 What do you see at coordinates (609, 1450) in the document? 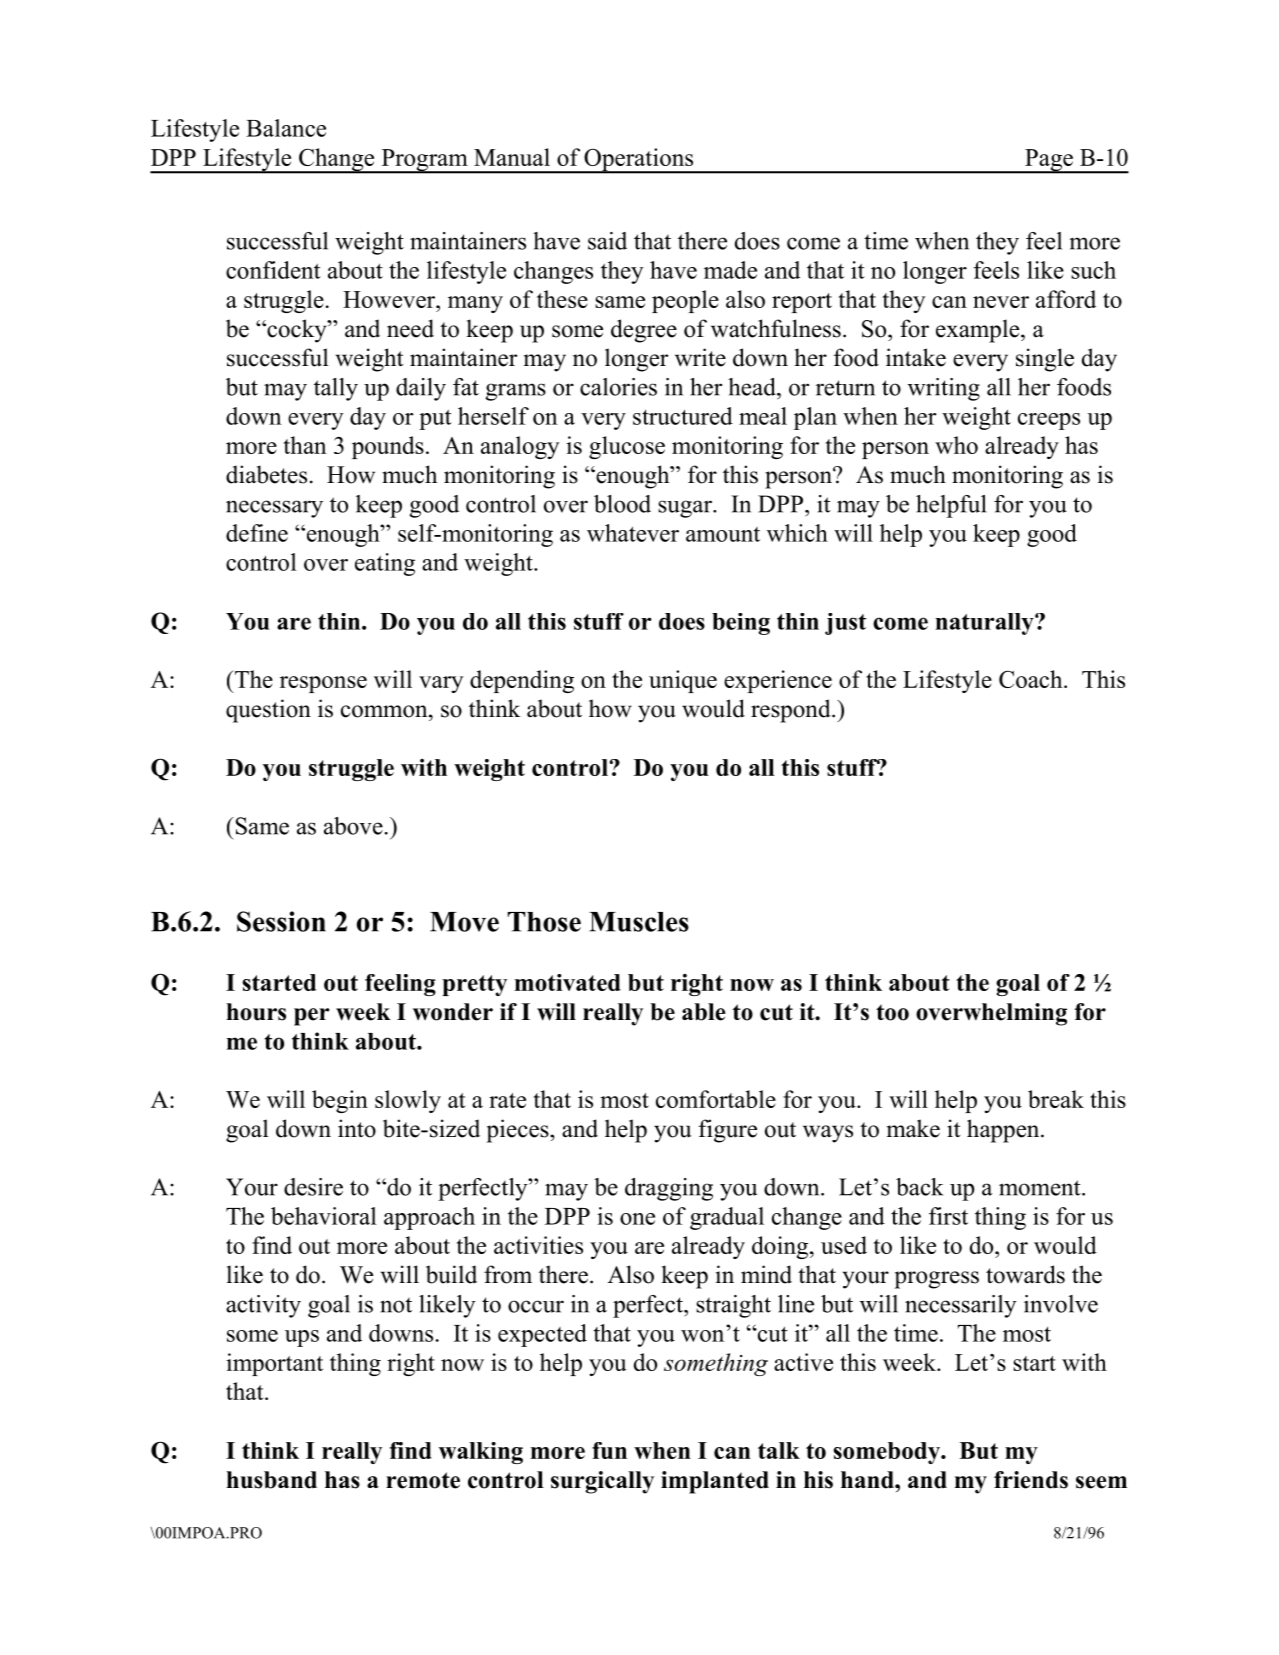
I see `fun` at bounding box center [609, 1450].
